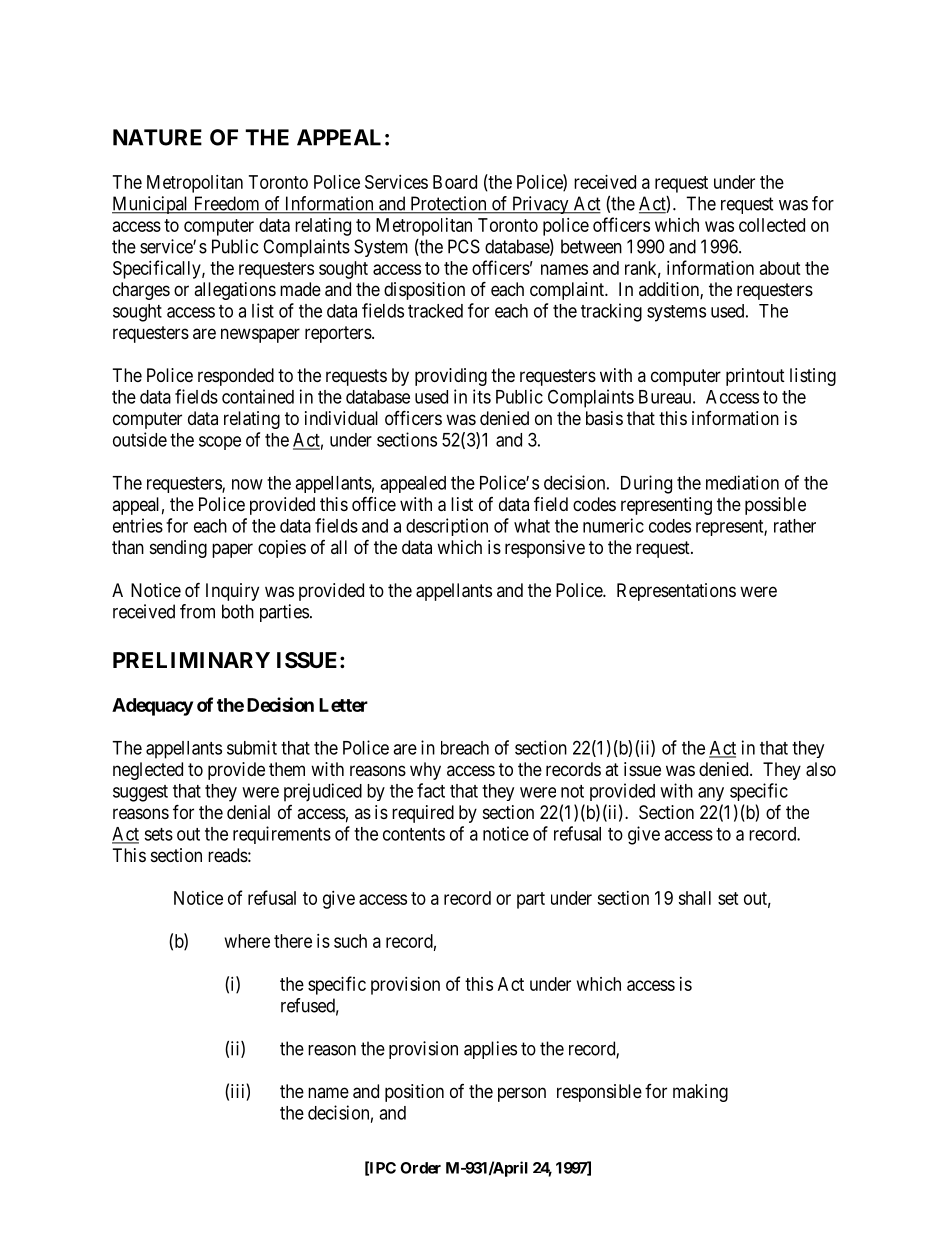 This screenshot has height=1233, width=952. Describe the element at coordinates (226, 204) in the screenshot. I see `Freedom` at that location.
